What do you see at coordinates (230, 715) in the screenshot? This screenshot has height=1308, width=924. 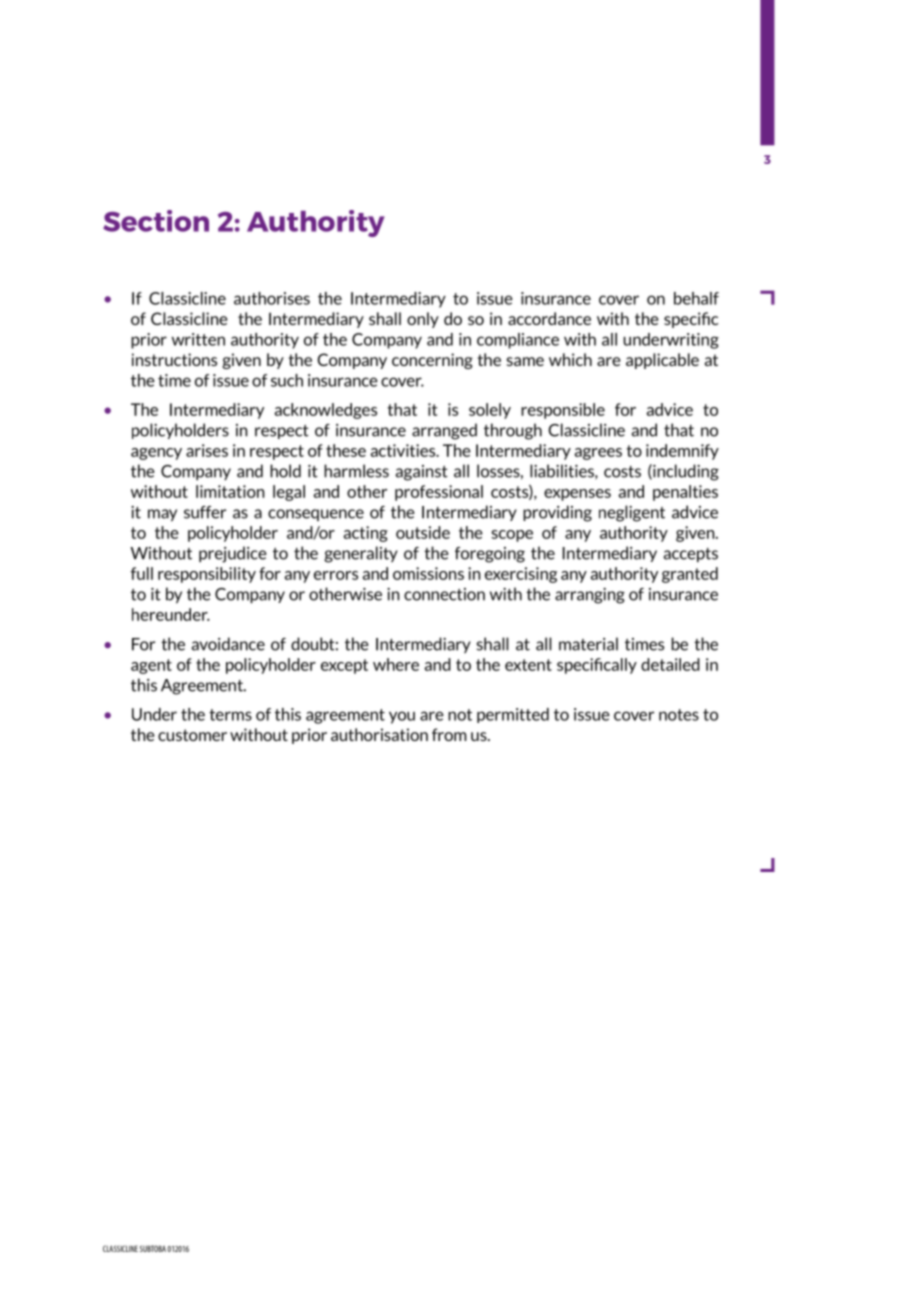 I see `terms` at bounding box center [230, 715].
